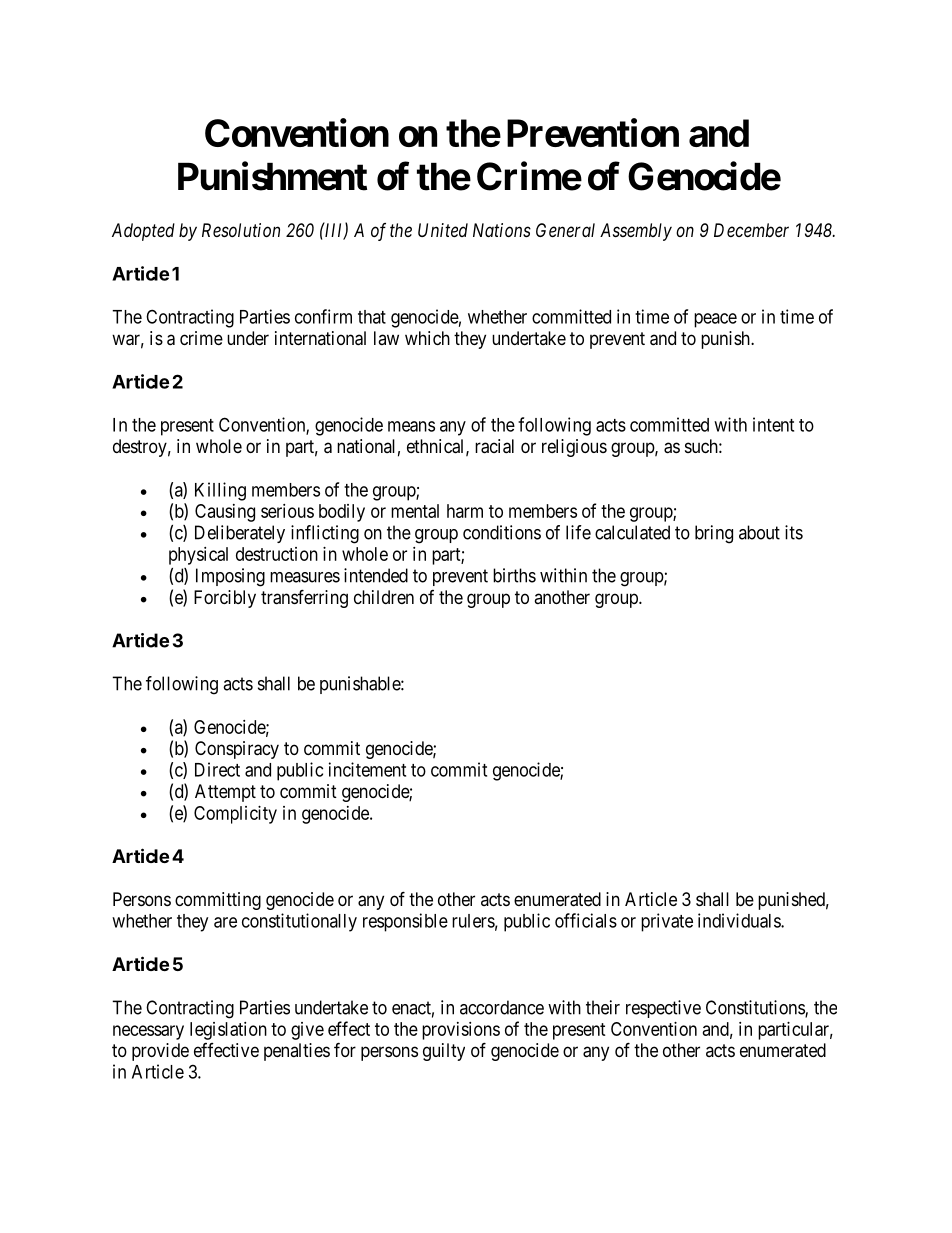  Describe the element at coordinates (740, 920) in the screenshot. I see `individuals` at that location.
